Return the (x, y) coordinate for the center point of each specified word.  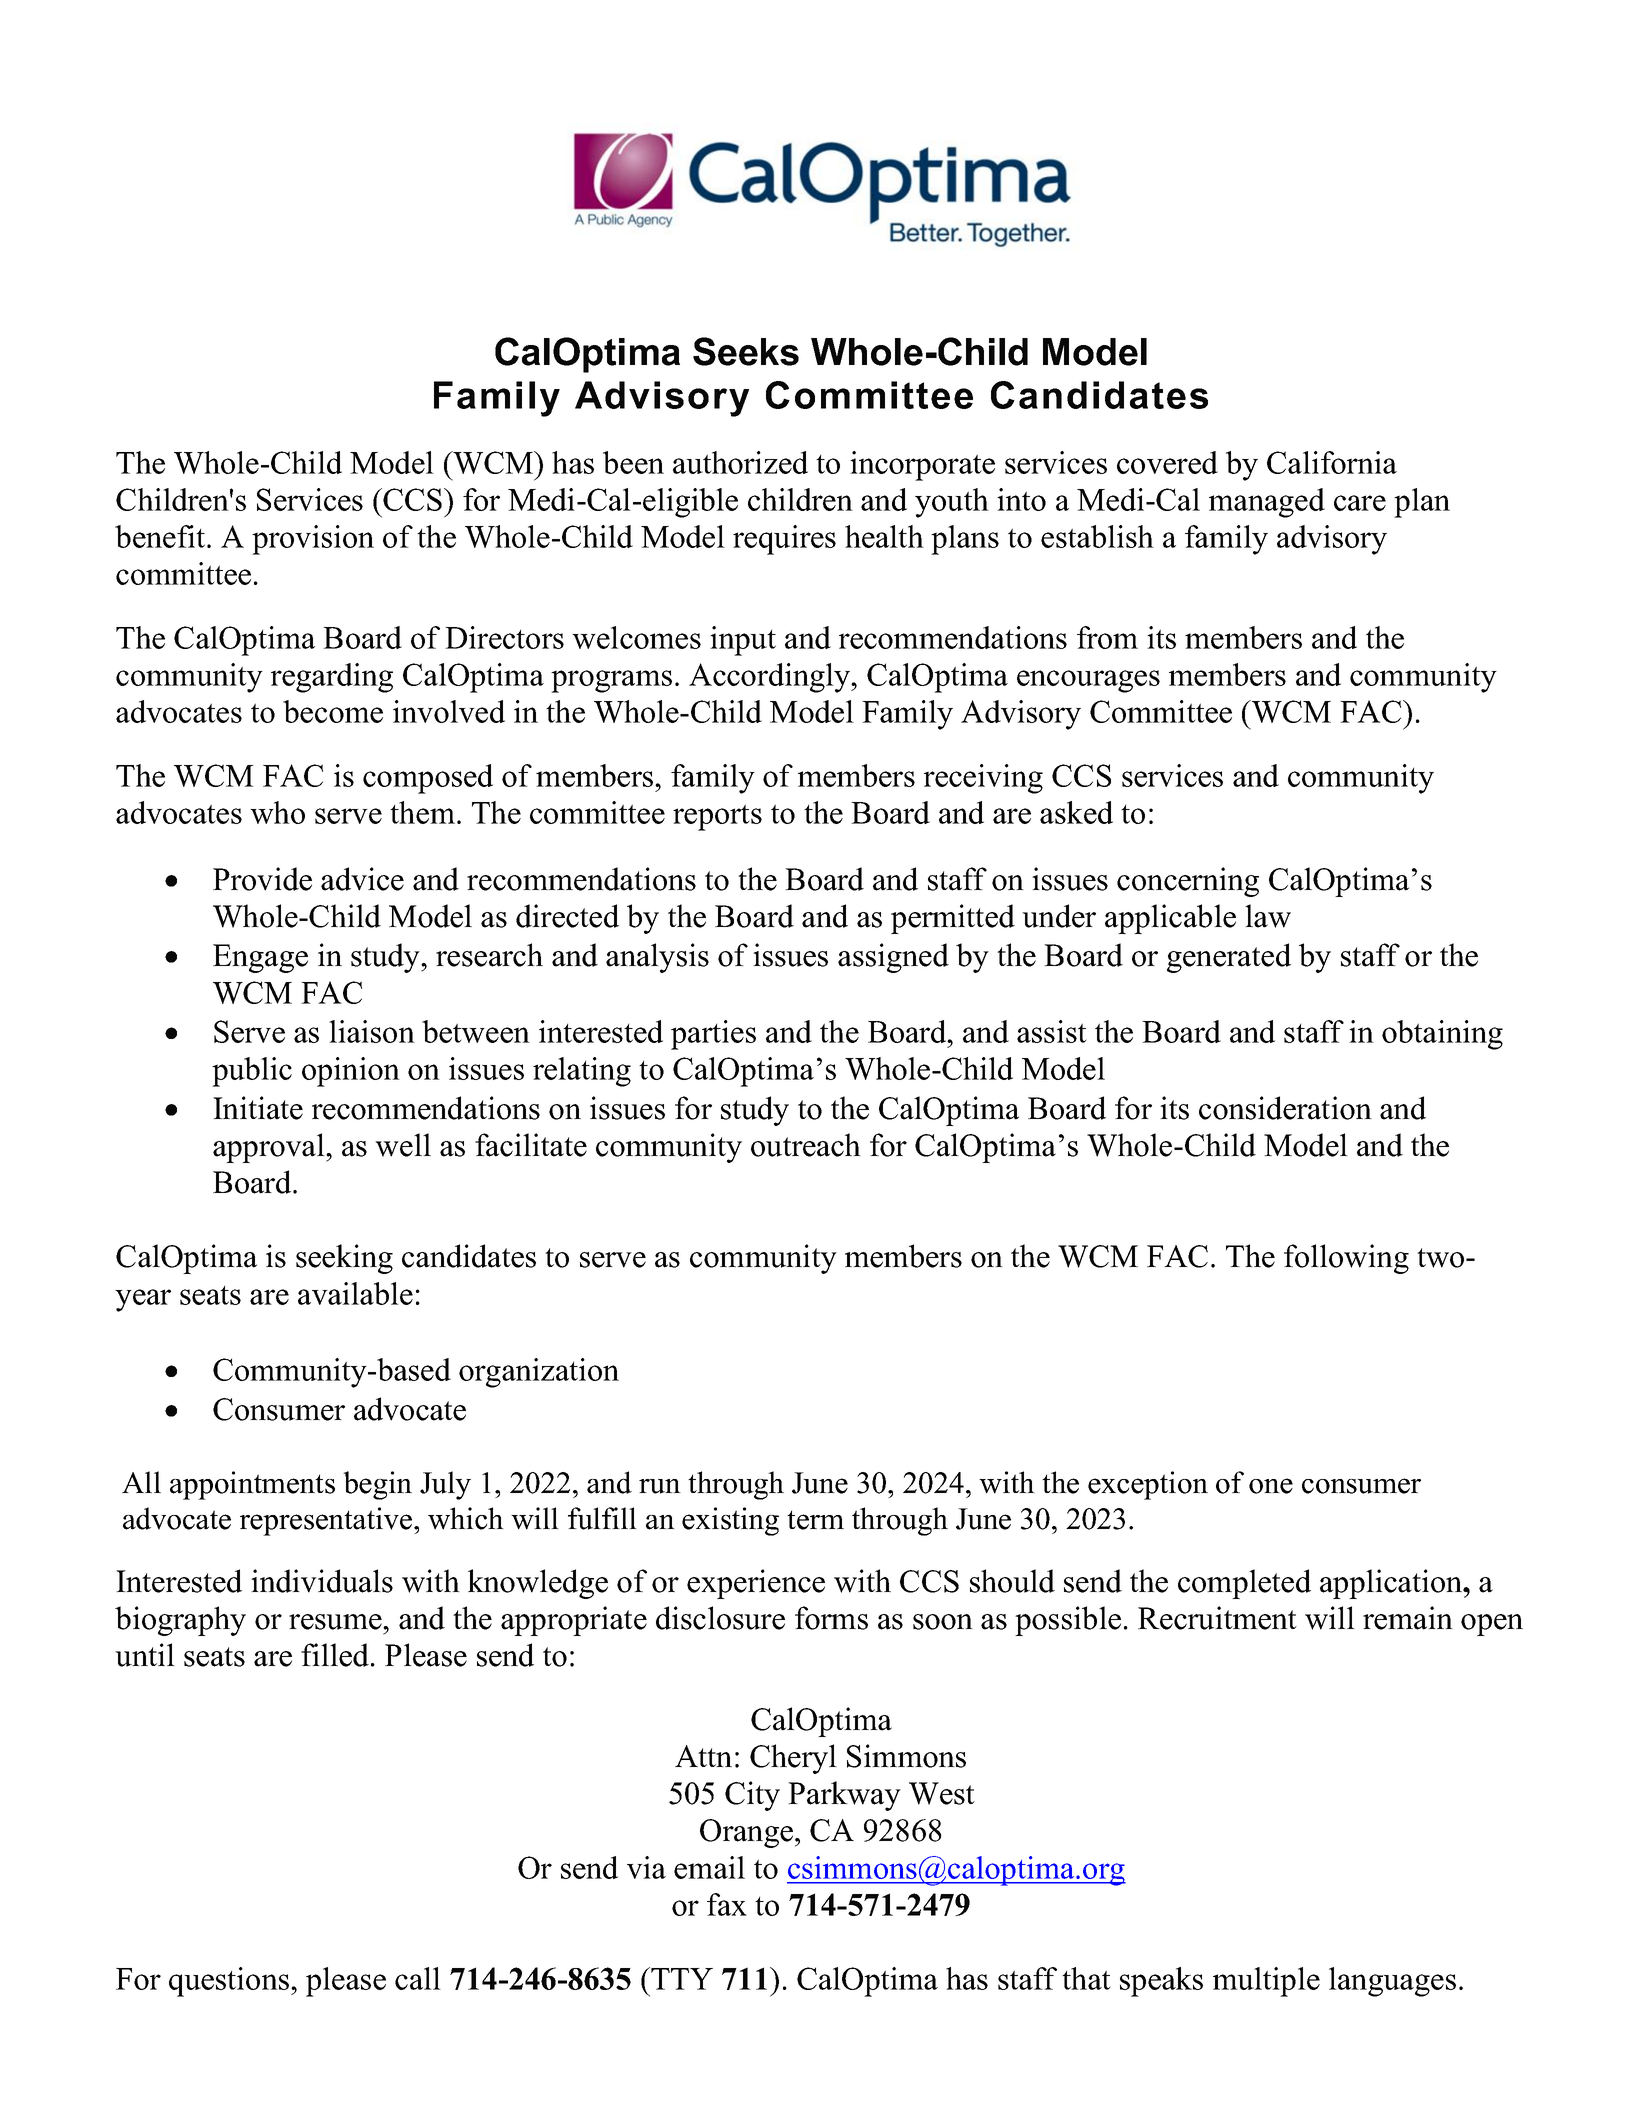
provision (313, 540)
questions (230, 1982)
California (1332, 462)
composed (428, 779)
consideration (1285, 1108)
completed (1244, 1584)
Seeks (746, 351)
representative (326, 1521)
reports (717, 817)
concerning (1188, 882)
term (815, 1520)
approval (270, 1148)
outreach (806, 1145)
